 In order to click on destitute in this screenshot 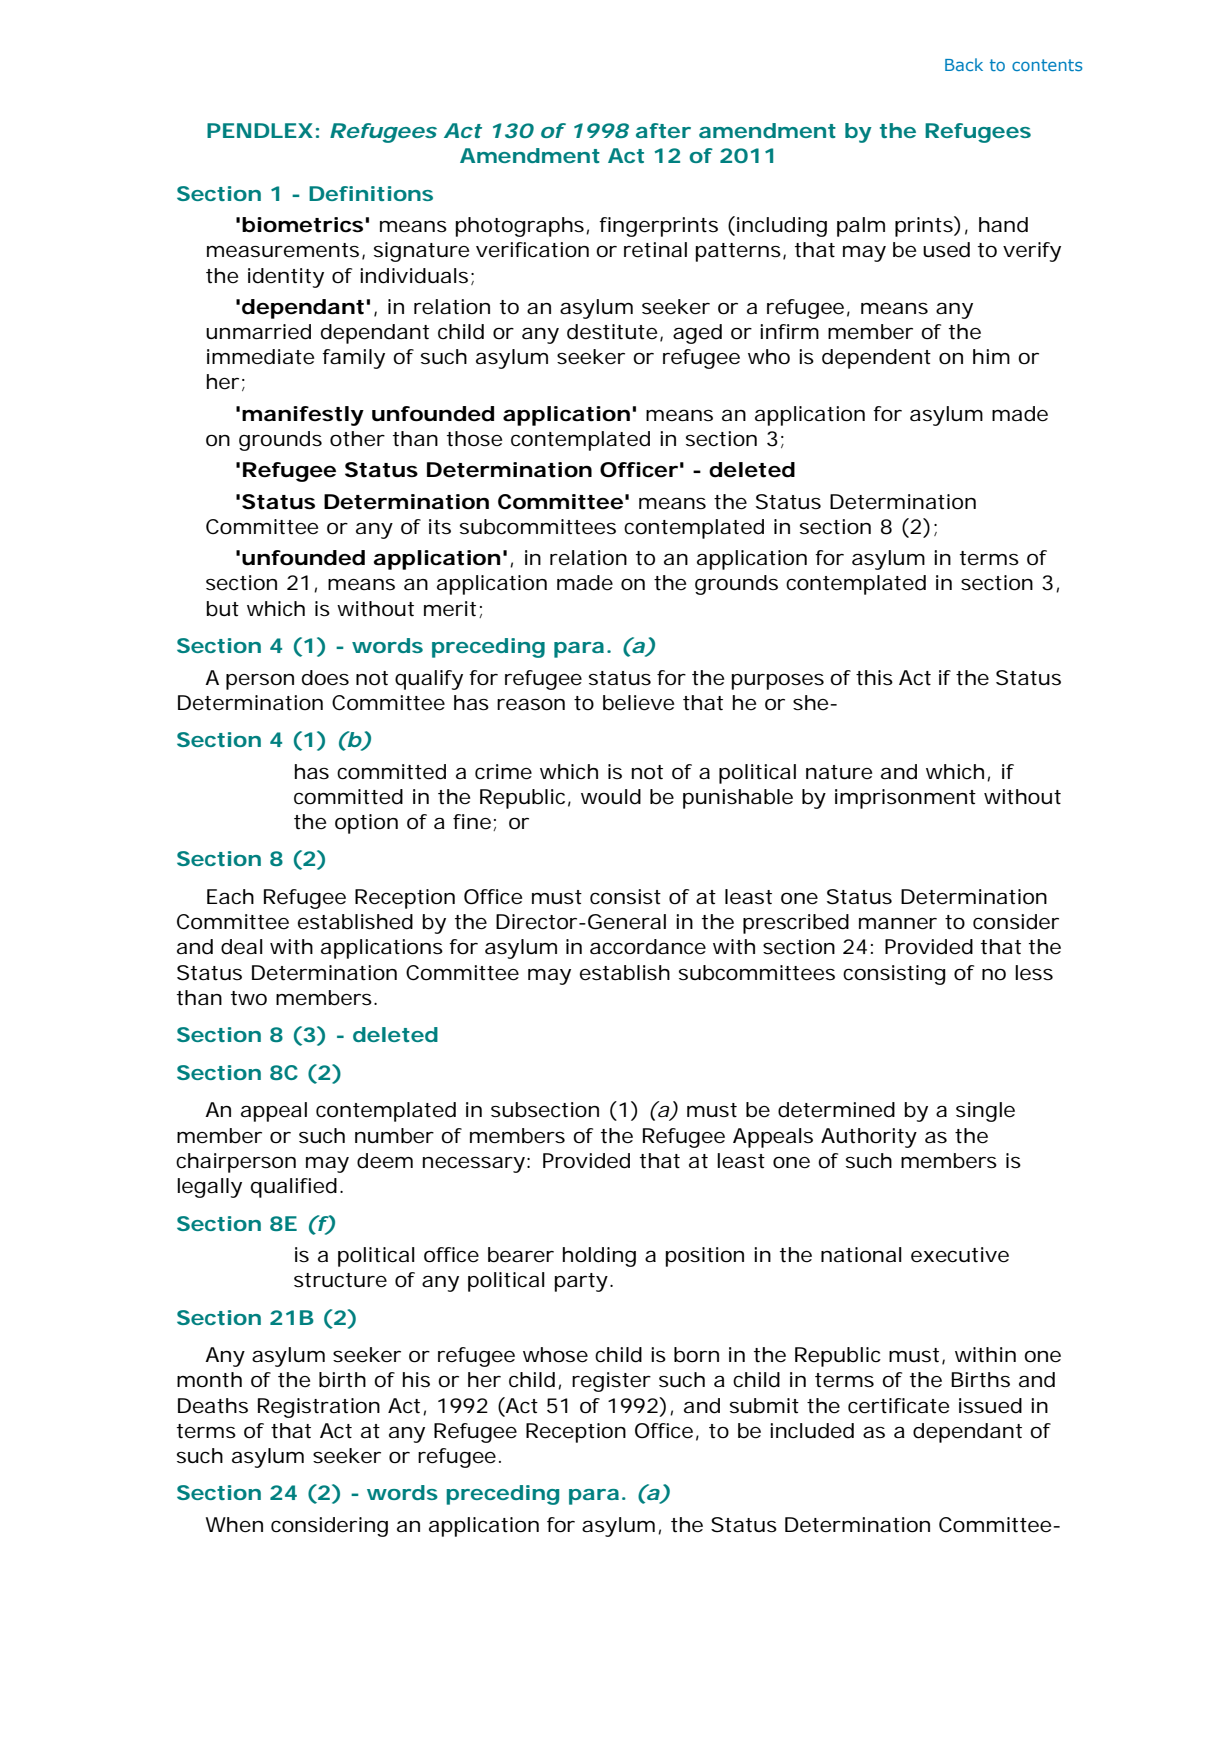, I will do `click(612, 332)`.
